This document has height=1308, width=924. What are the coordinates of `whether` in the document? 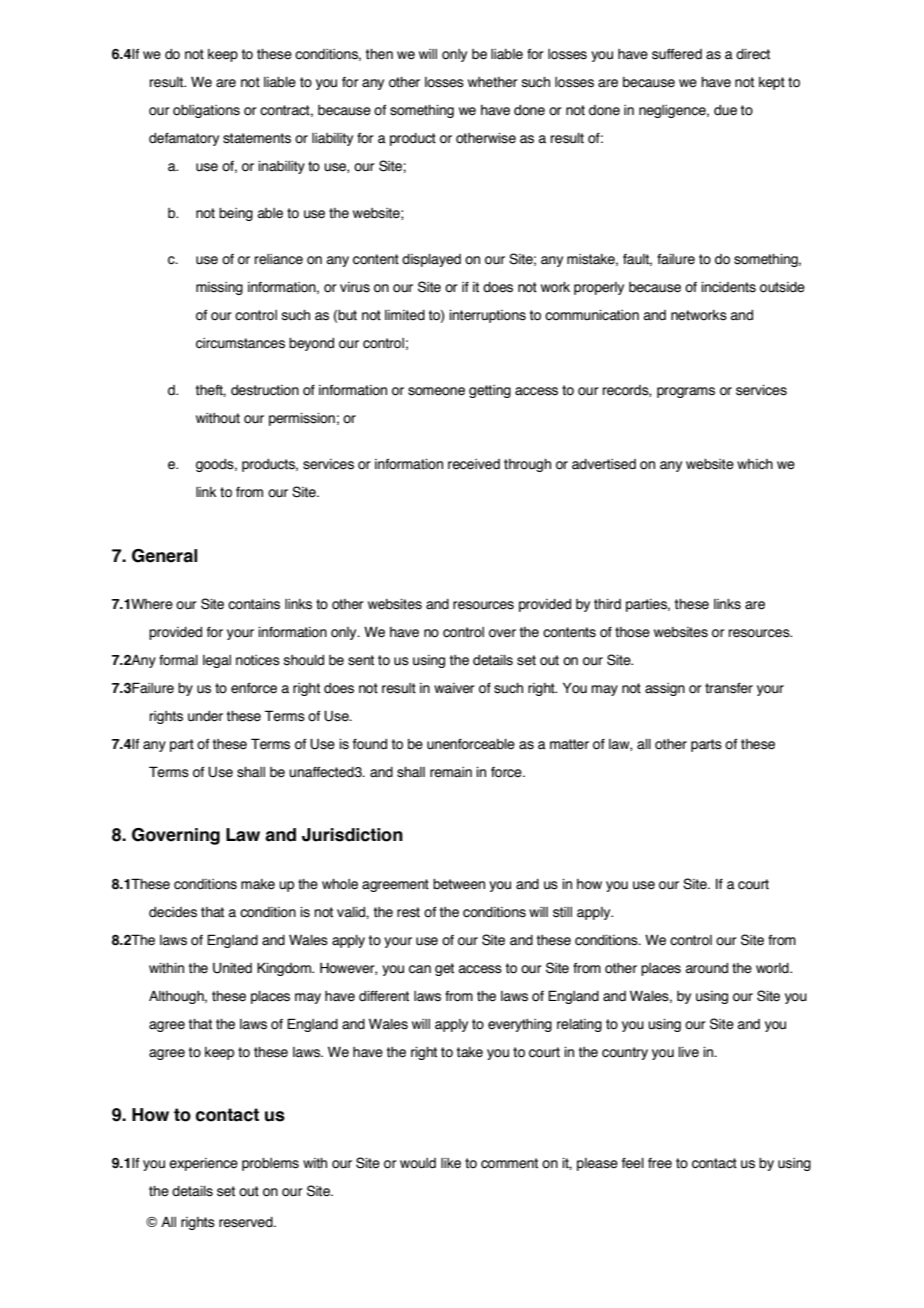 It's located at (493, 82).
